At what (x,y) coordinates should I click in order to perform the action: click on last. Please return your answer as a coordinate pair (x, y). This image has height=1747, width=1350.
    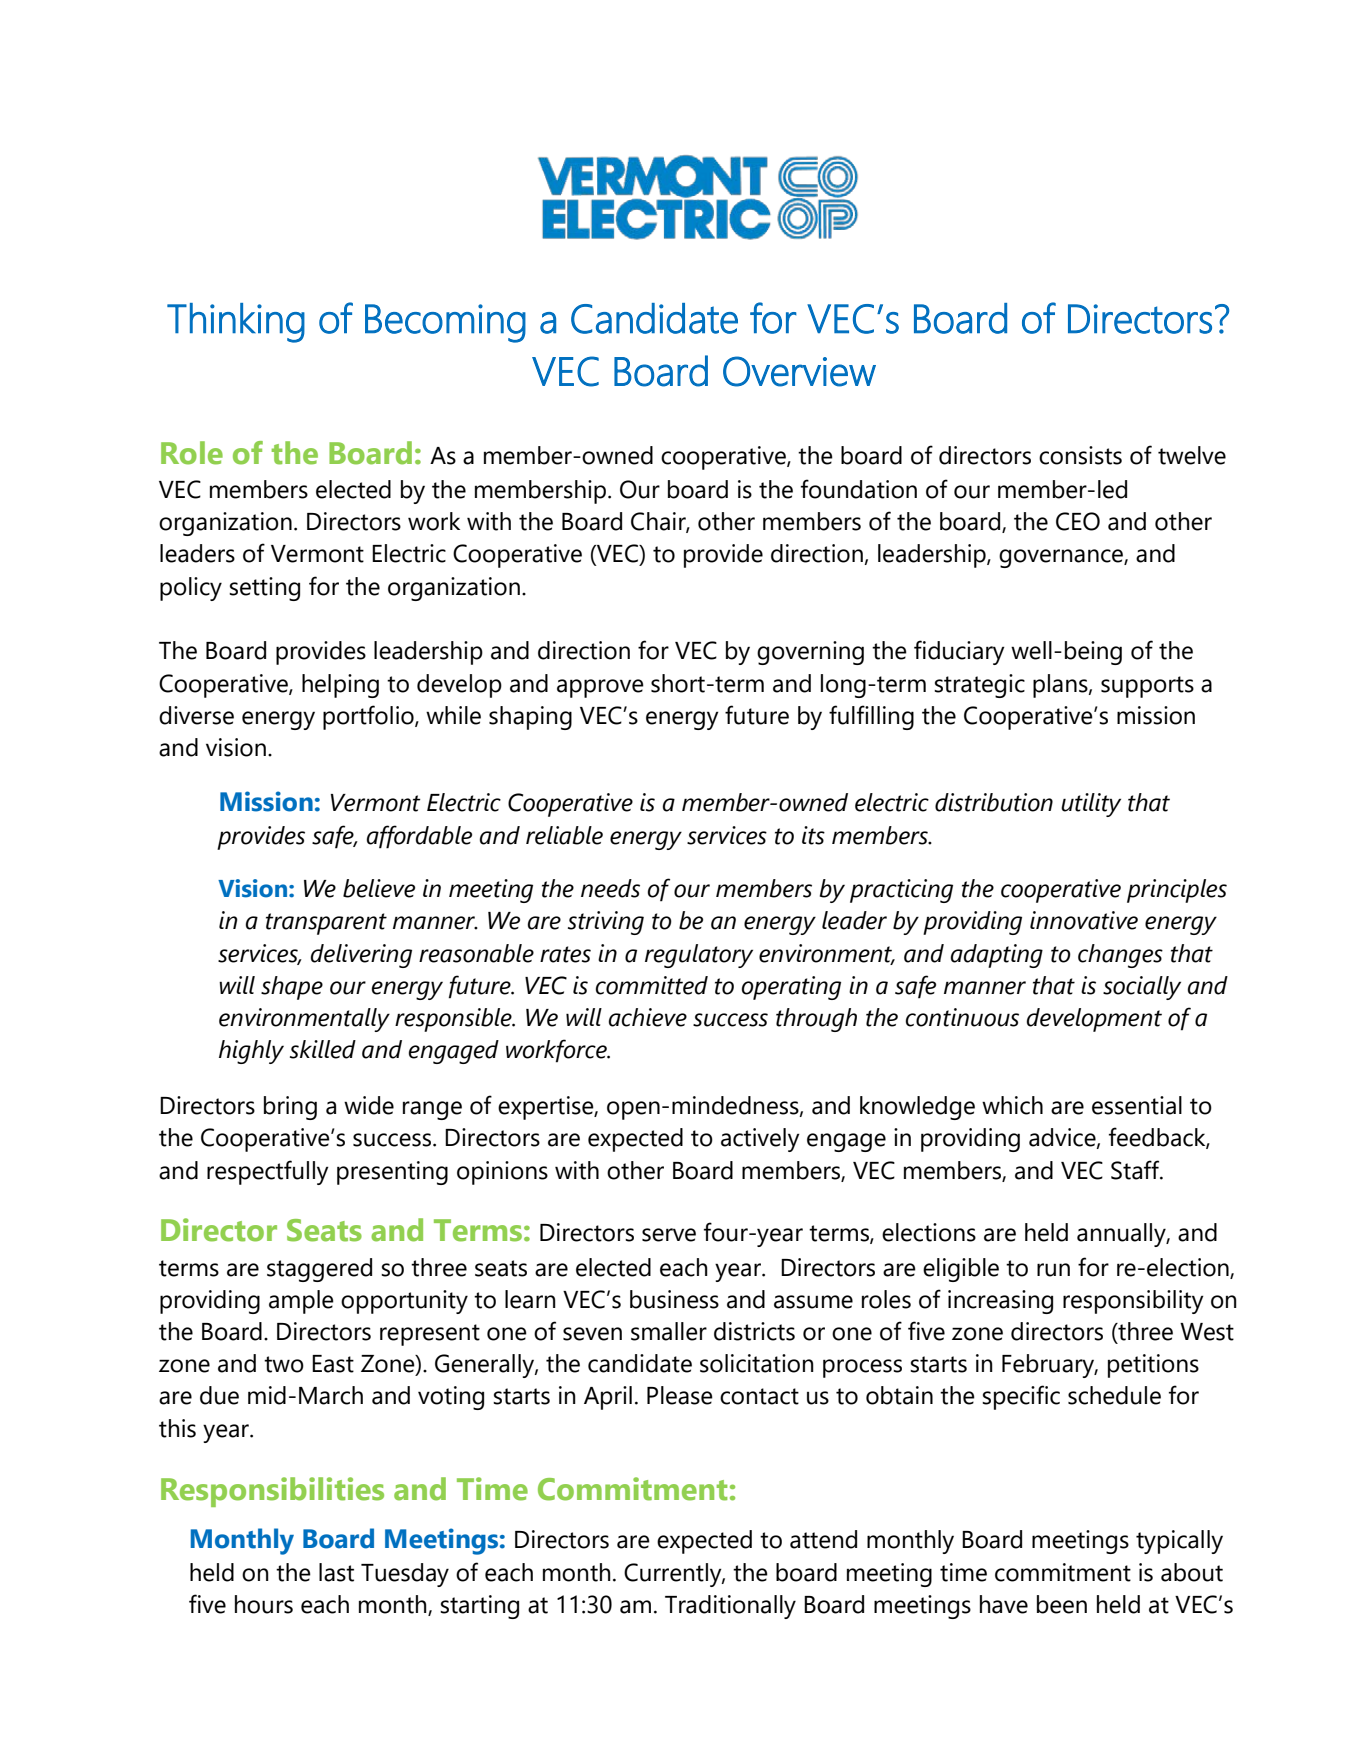
    Looking at the image, I should click on (336, 1572).
